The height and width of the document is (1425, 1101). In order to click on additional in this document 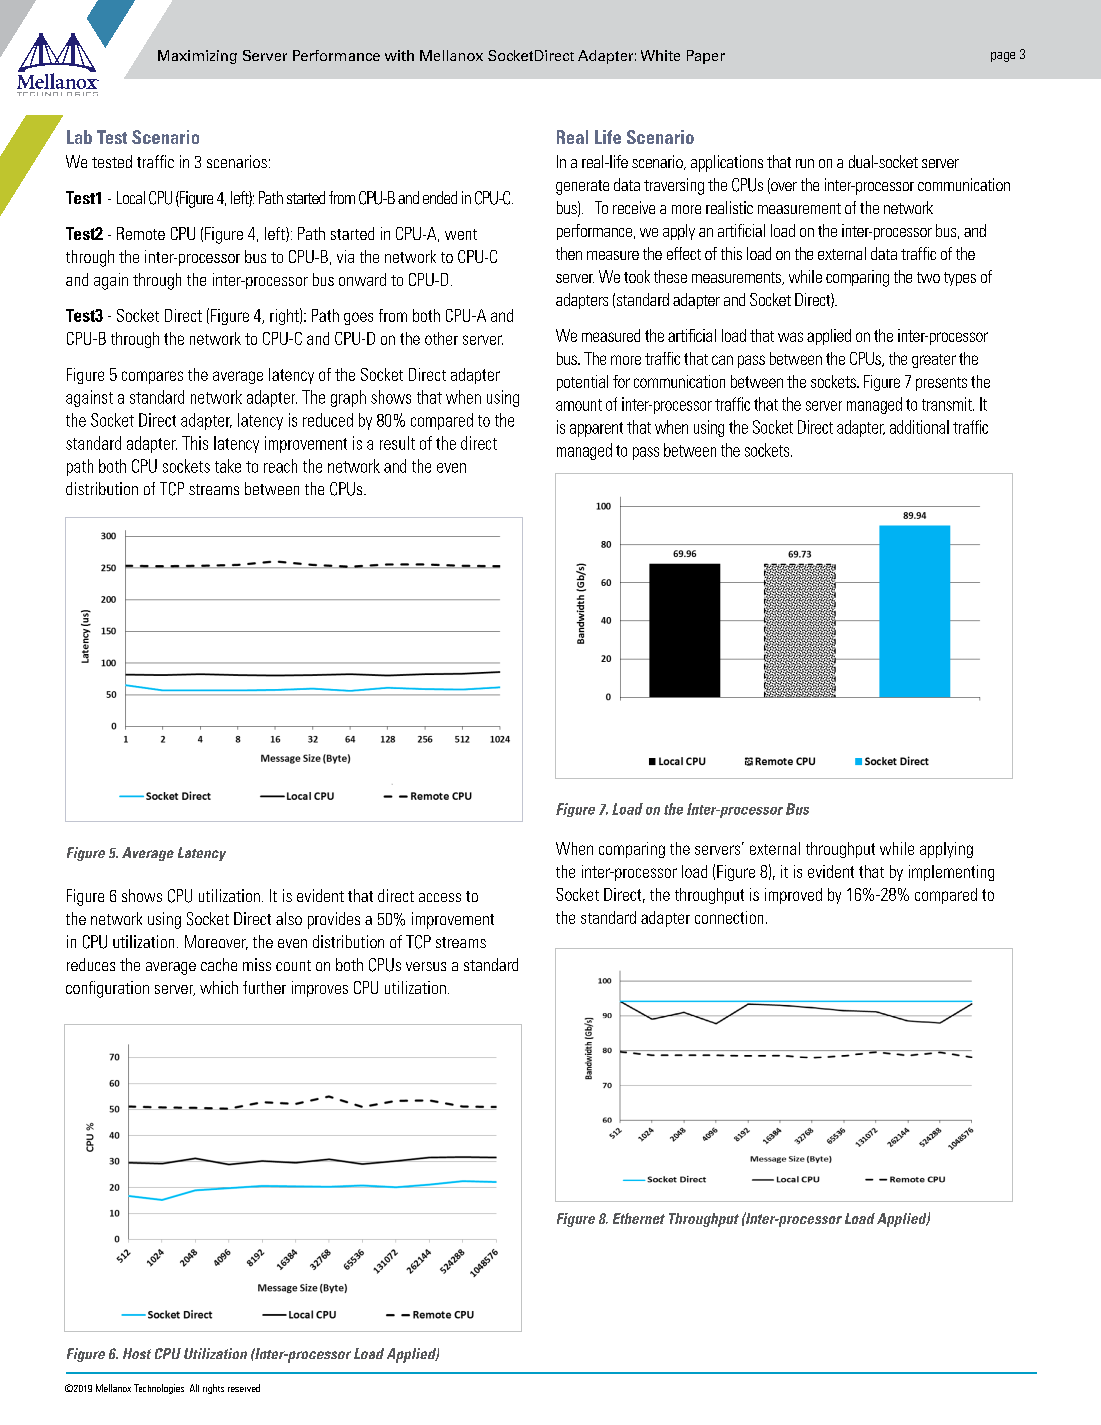, I will do `click(919, 427)`.
